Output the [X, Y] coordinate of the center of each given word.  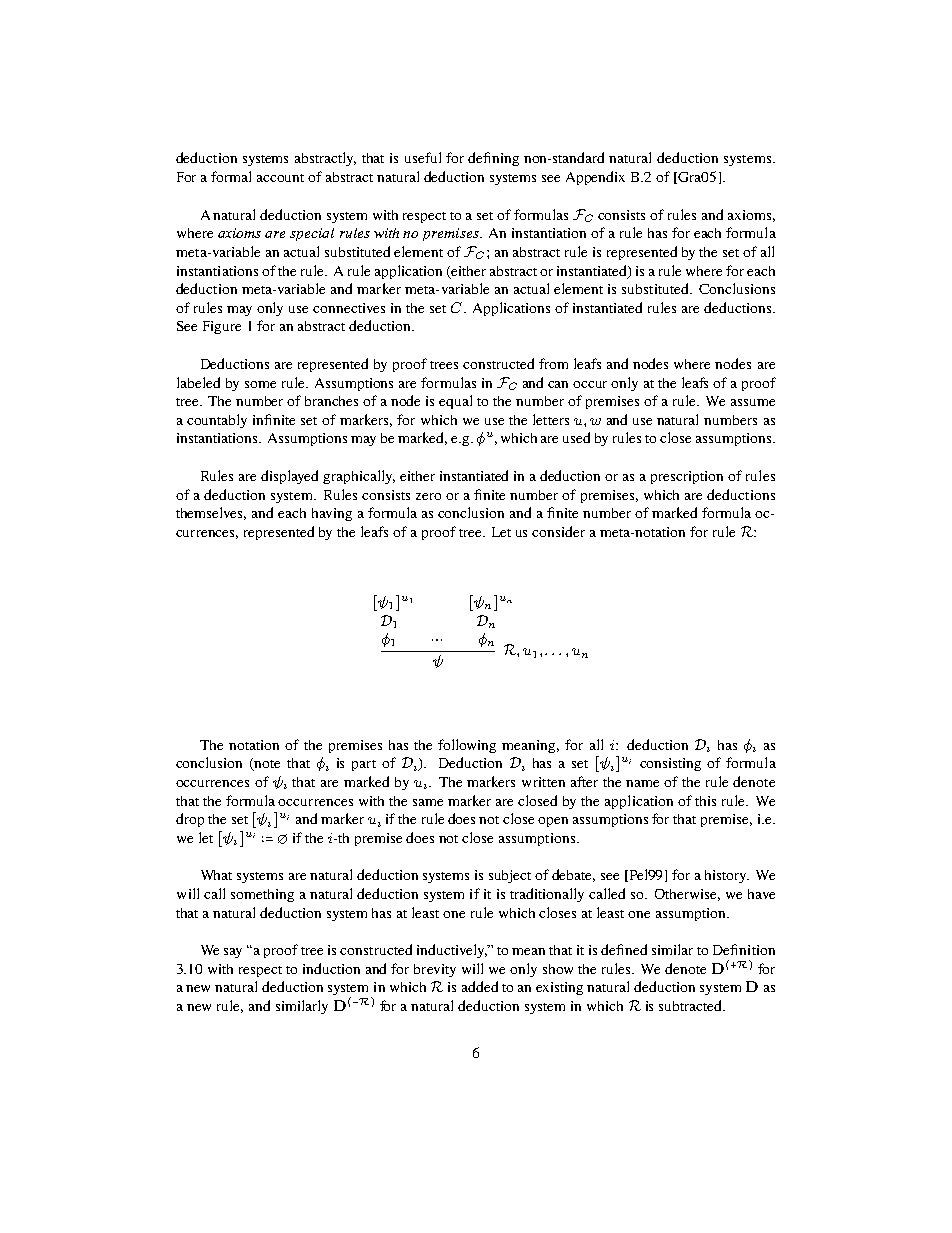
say [233, 953]
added [480, 986]
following [467, 746]
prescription [687, 477]
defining [493, 159]
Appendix [595, 178]
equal [455, 402]
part [364, 765]
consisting [670, 764]
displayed [289, 477]
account [280, 178]
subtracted [692, 1005]
